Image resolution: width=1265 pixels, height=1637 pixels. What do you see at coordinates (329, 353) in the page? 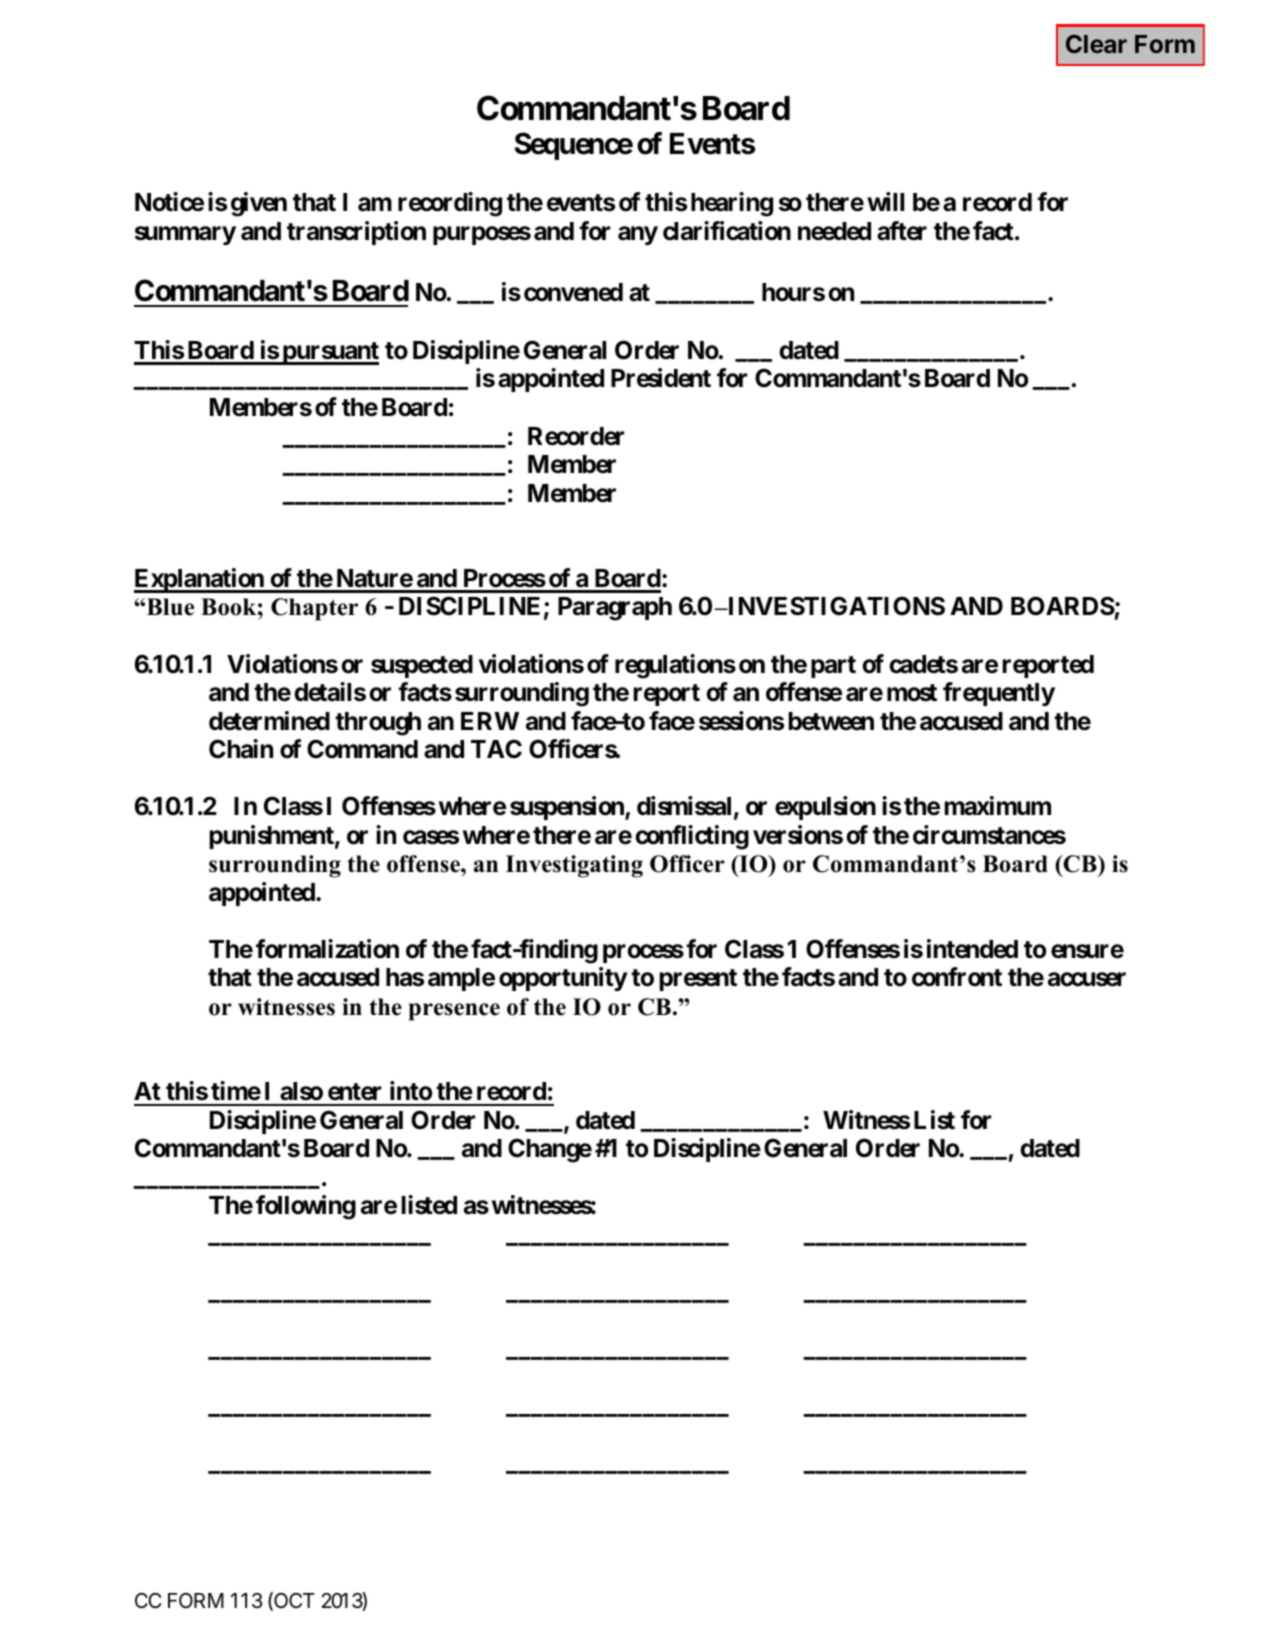
I see `pursuant` at bounding box center [329, 353].
